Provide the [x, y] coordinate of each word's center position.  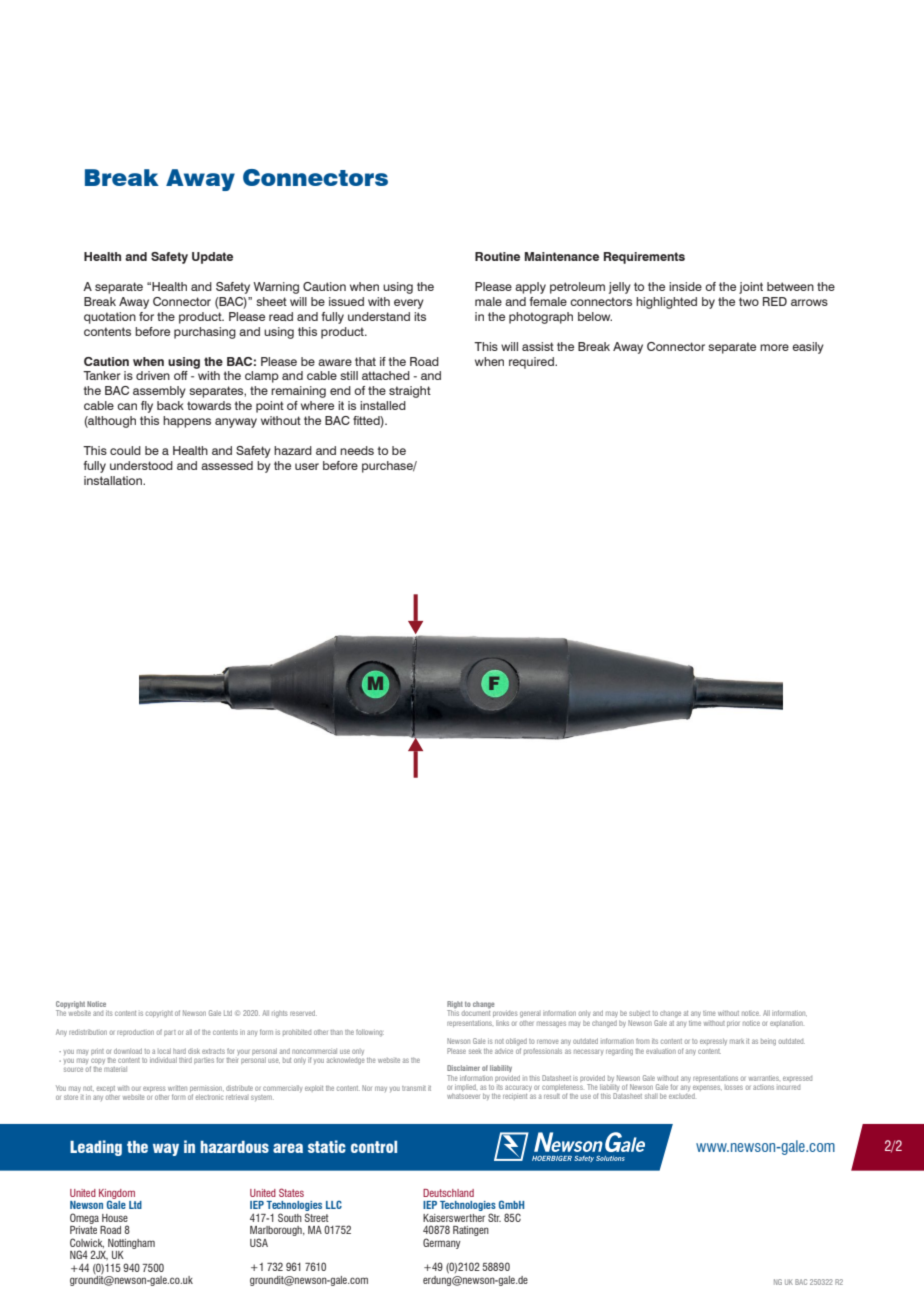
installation [114, 480]
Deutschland [448, 1193]
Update [212, 258]
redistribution [88, 1032]
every [409, 304]
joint [751, 288]
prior [733, 1023]
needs [357, 450]
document [476, 1012]
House [115, 1218]
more [774, 347]
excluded [682, 1096]
